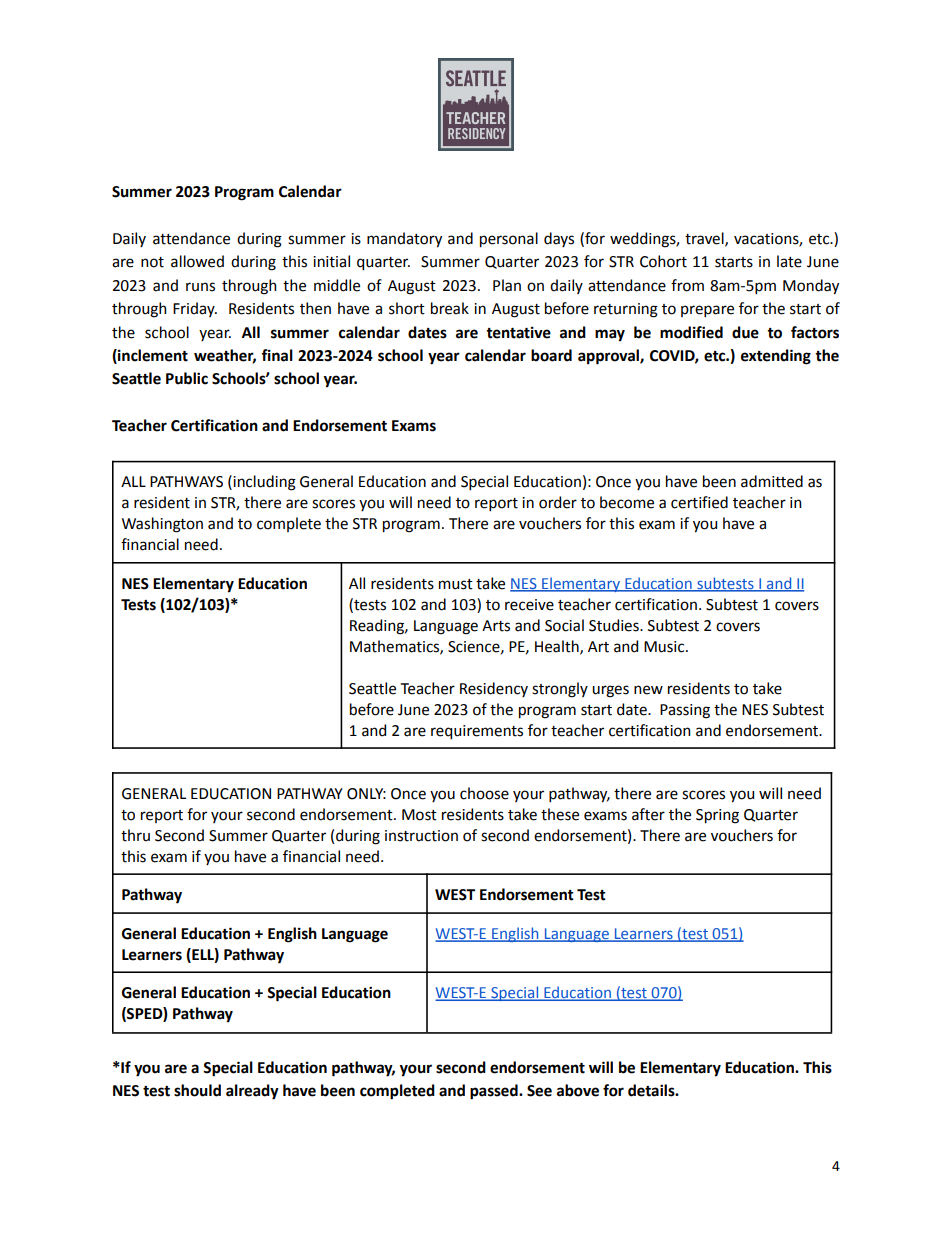 The image size is (952, 1233). I want to click on passed, so click(495, 1092).
